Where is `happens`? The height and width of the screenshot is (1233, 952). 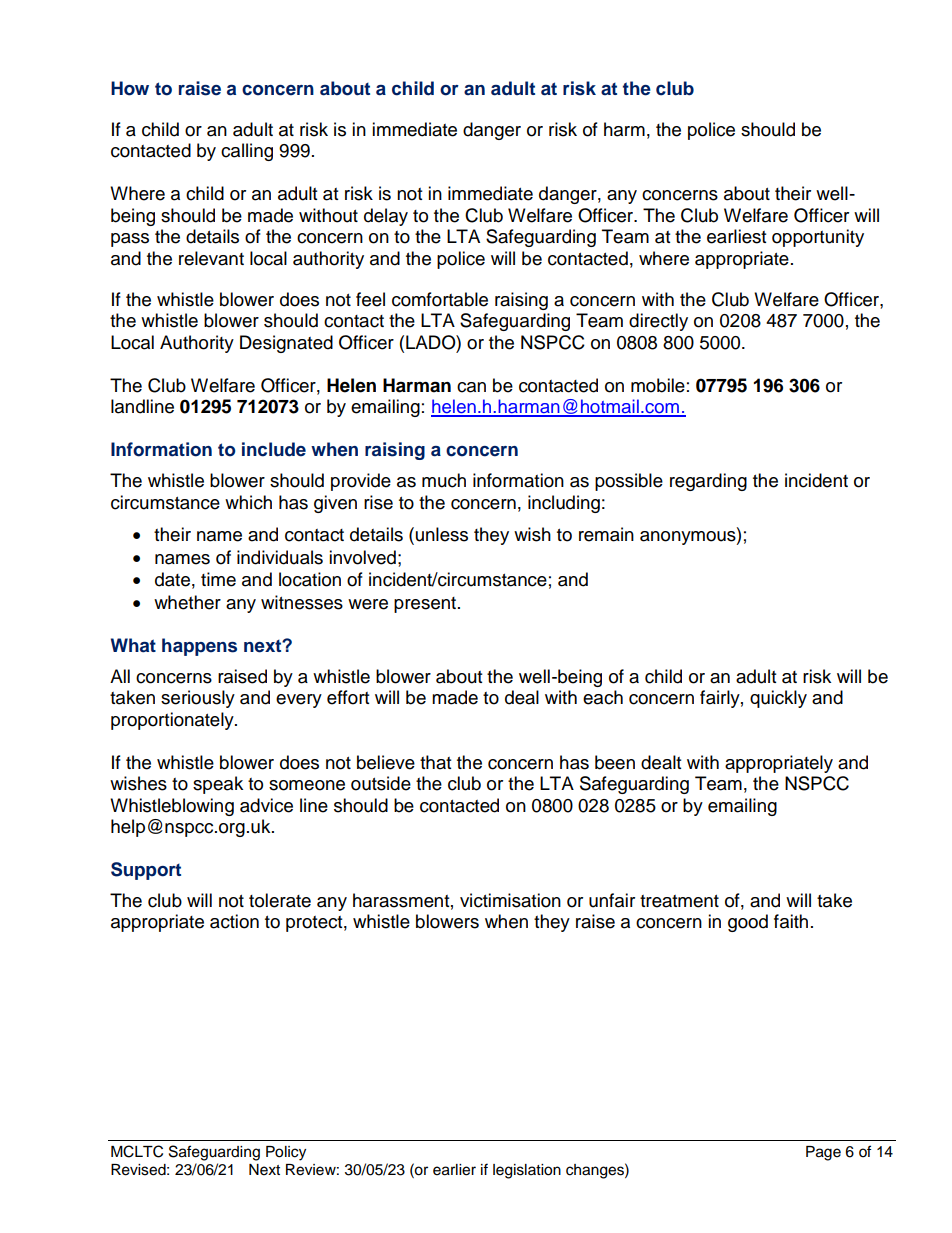 happens is located at coordinates (199, 647).
